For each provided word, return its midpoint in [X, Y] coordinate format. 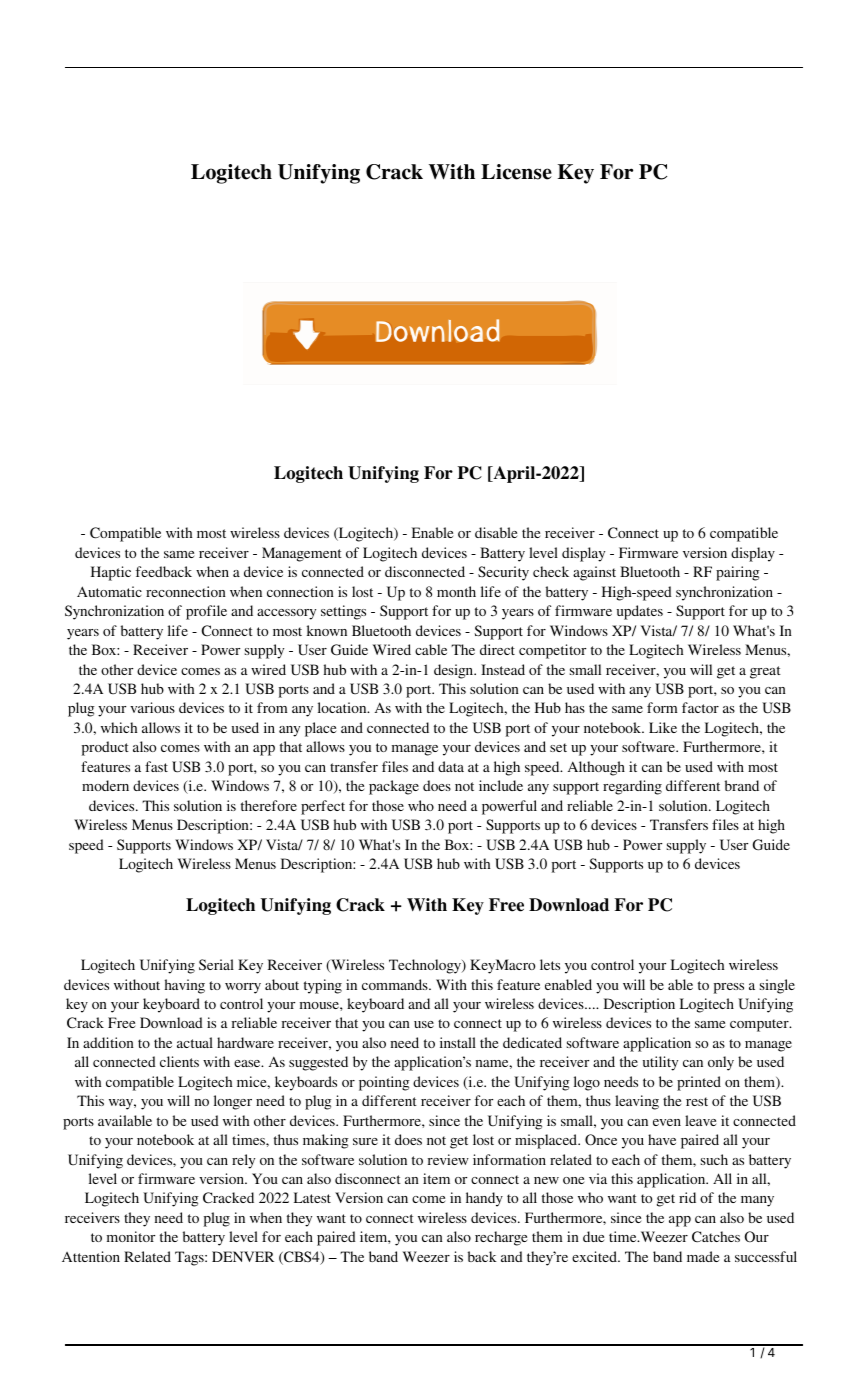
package [394, 787]
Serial [216, 964]
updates [640, 612]
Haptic [111, 573]
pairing [738, 573]
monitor [131, 1236]
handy [484, 1199]
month [456, 591]
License [516, 172]
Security [503, 573]
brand [742, 785]
